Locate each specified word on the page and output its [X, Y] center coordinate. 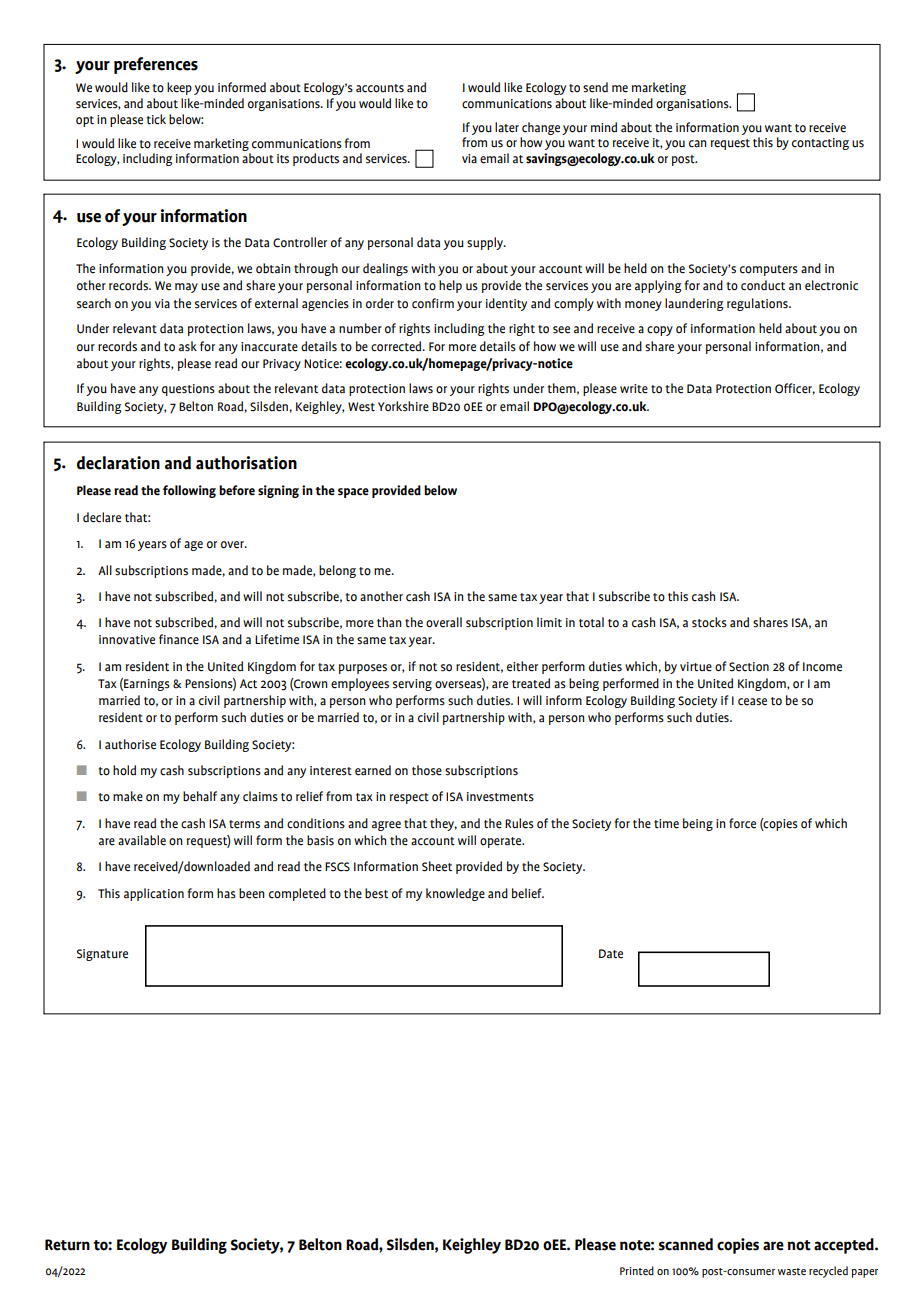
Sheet [437, 866]
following [189, 491]
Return [67, 1245]
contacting [820, 144]
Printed [637, 1270]
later [507, 127]
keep [179, 88]
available [142, 840]
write [634, 389]
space [353, 493]
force [742, 823]
